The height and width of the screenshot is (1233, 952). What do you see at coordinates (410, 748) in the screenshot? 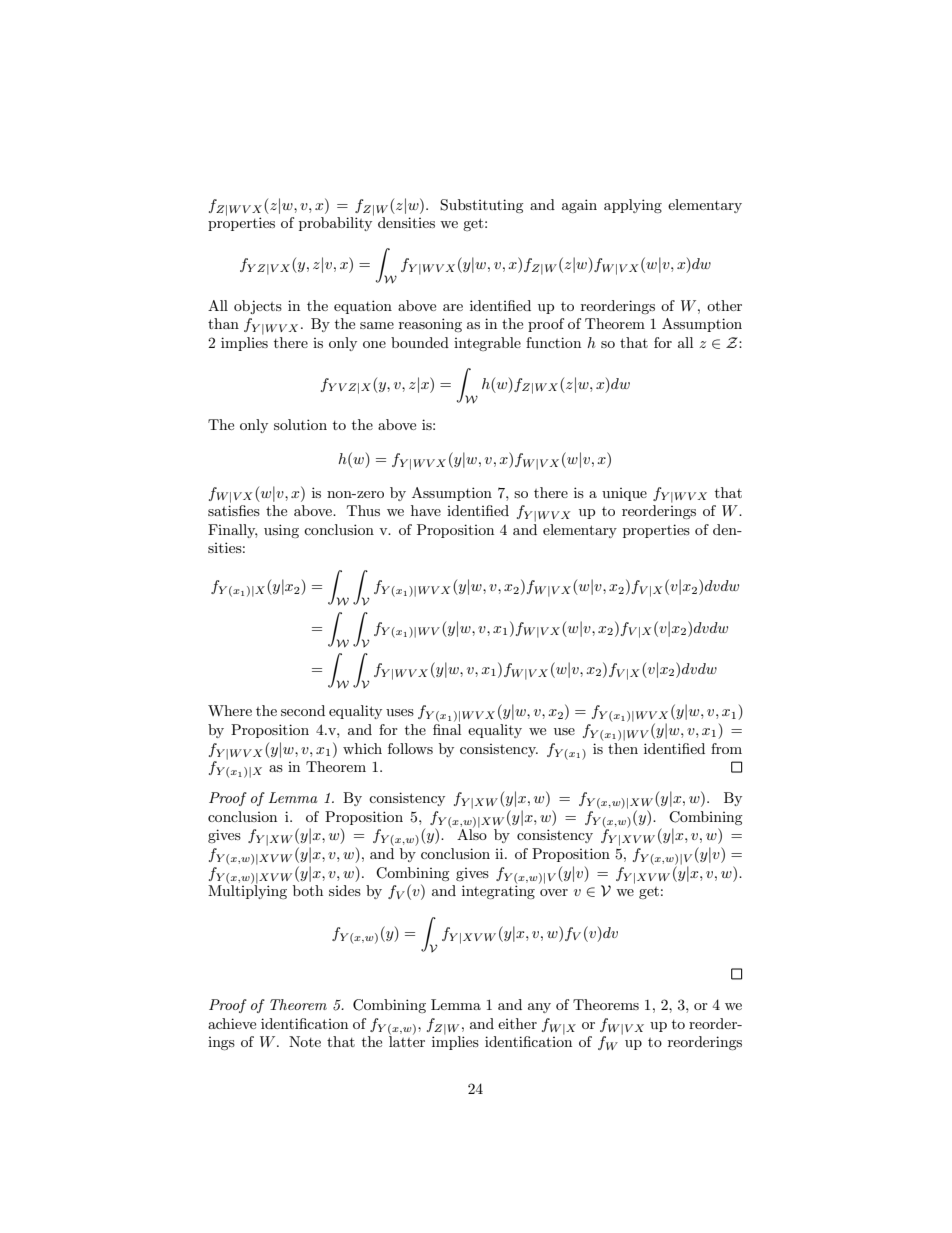
I see `follows` at bounding box center [410, 748].
